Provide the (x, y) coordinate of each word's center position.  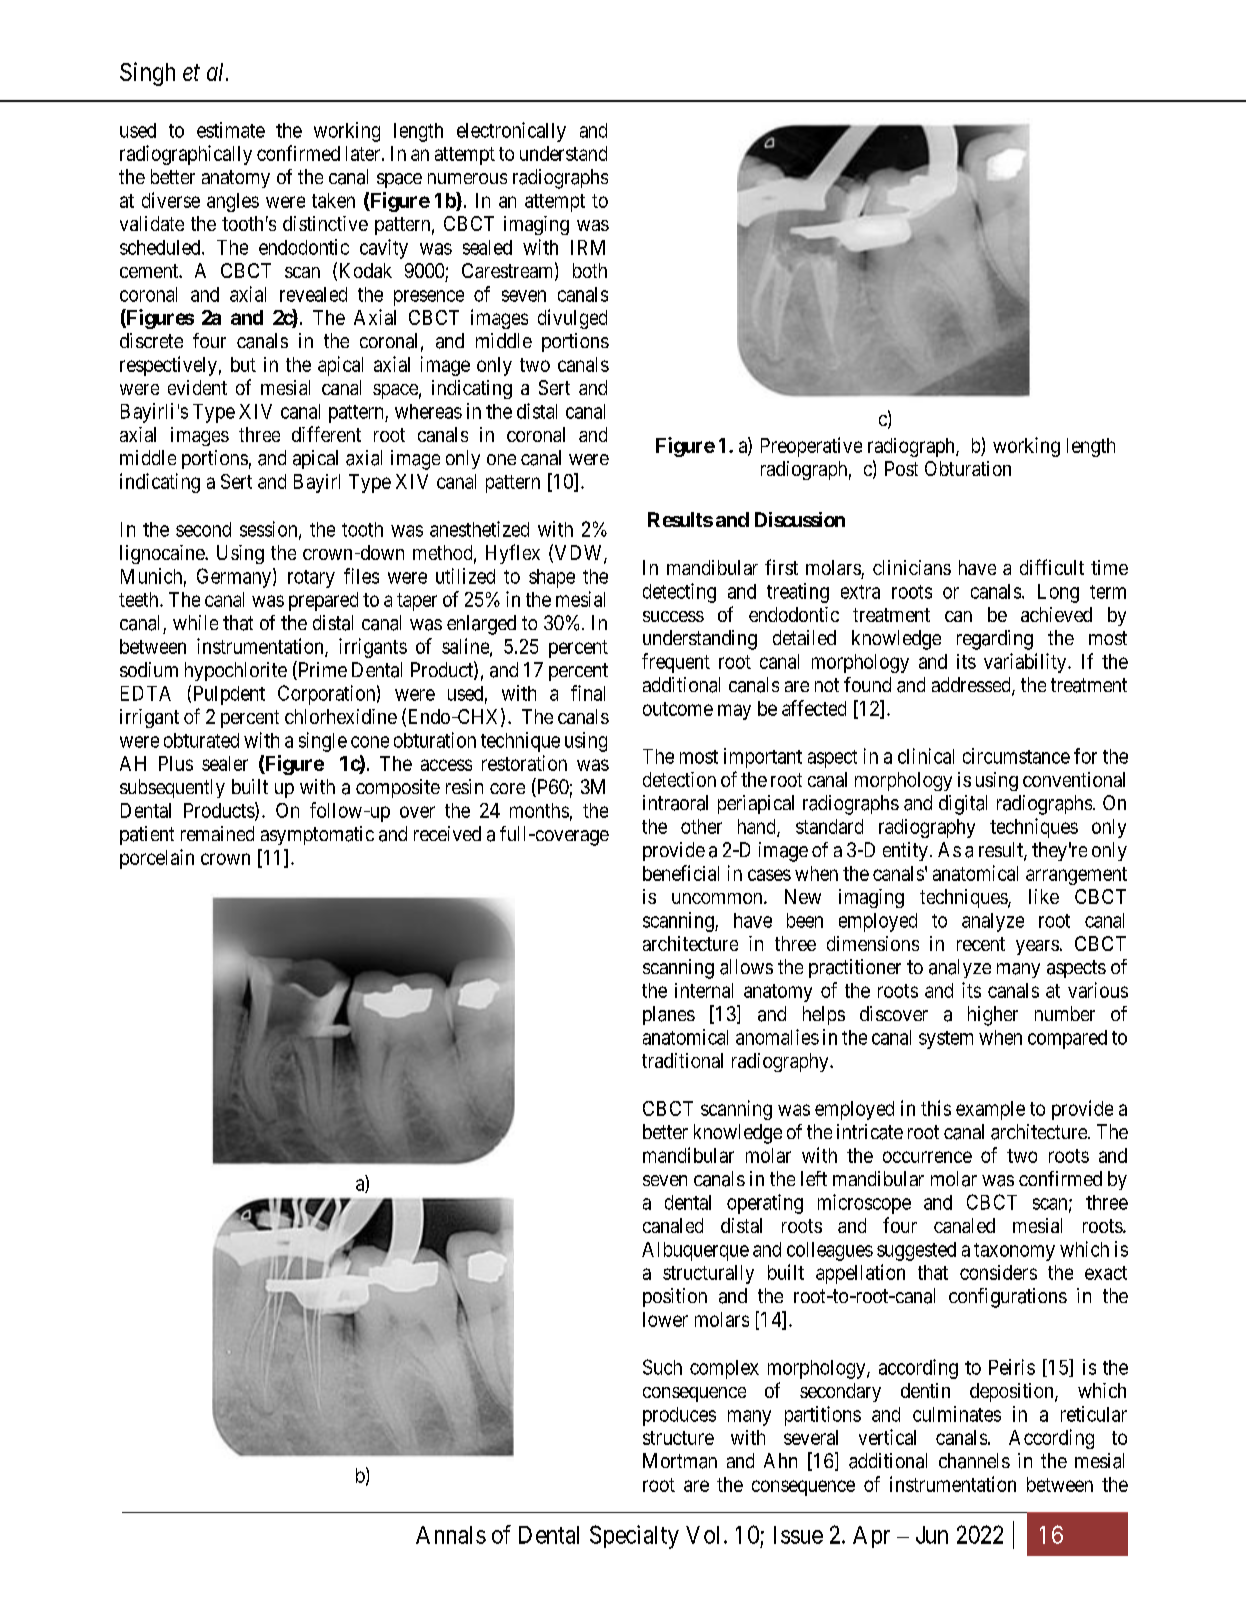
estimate (231, 130)
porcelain (157, 859)
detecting (679, 593)
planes (669, 1015)
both (590, 270)
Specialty (634, 1537)
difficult (1052, 567)
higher (993, 1016)
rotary (311, 579)
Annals (451, 1535)
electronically (511, 132)
